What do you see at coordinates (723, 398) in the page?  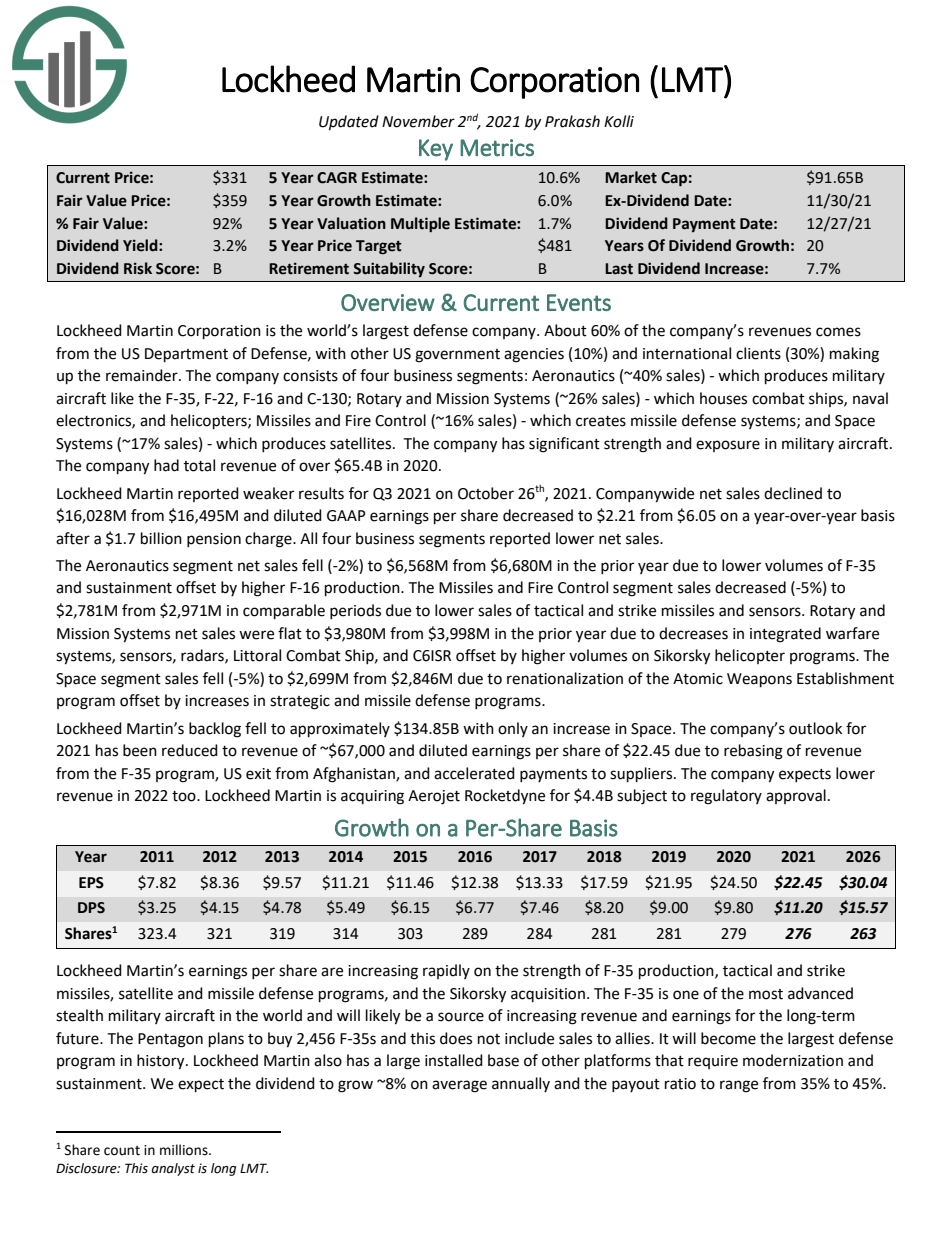 I see `houses` at bounding box center [723, 398].
